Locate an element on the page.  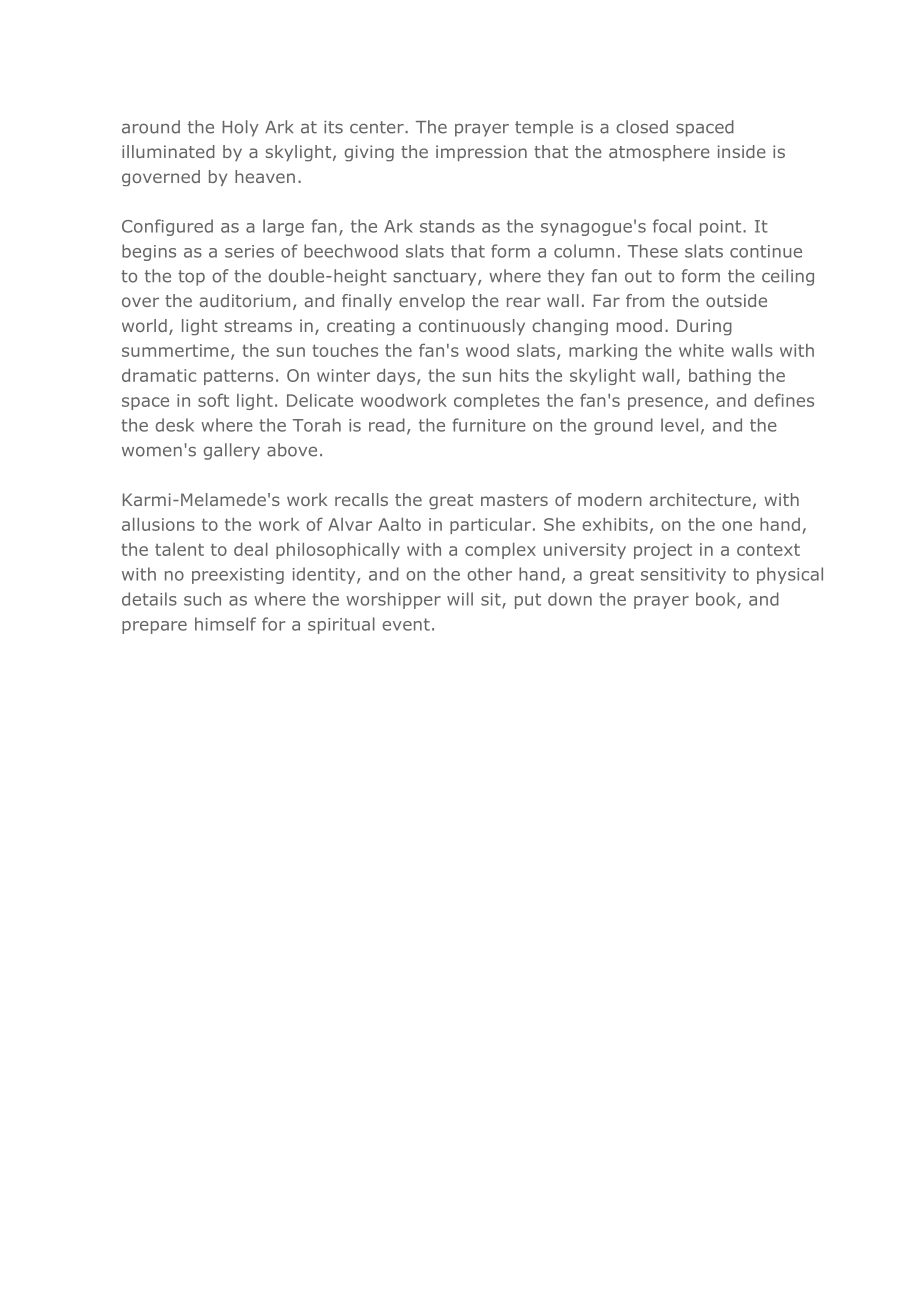
gallery is located at coordinates (231, 451).
